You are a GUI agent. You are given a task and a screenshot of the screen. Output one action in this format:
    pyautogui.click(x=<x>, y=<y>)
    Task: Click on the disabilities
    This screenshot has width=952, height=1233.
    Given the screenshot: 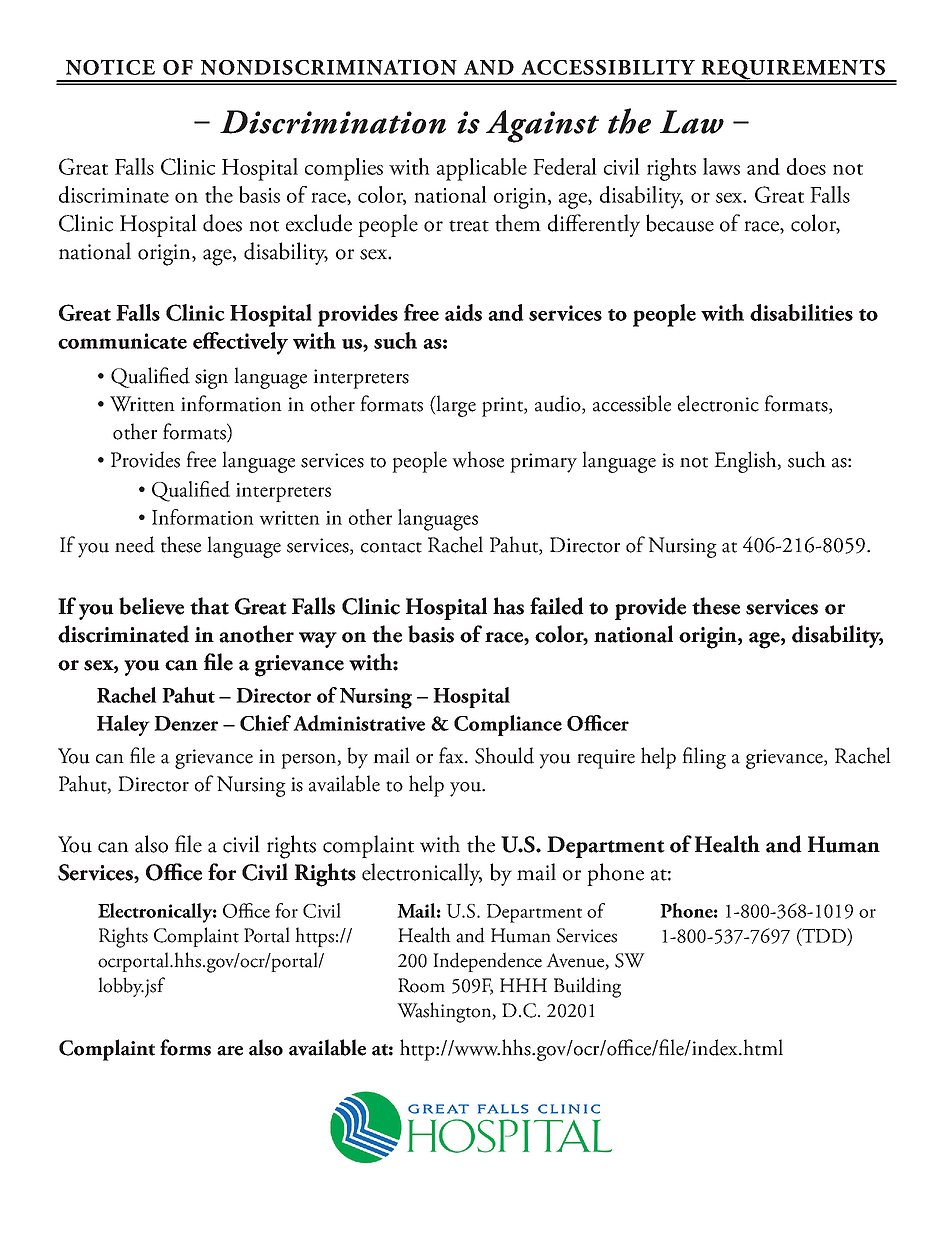 What is the action you would take?
    pyautogui.click(x=801, y=312)
